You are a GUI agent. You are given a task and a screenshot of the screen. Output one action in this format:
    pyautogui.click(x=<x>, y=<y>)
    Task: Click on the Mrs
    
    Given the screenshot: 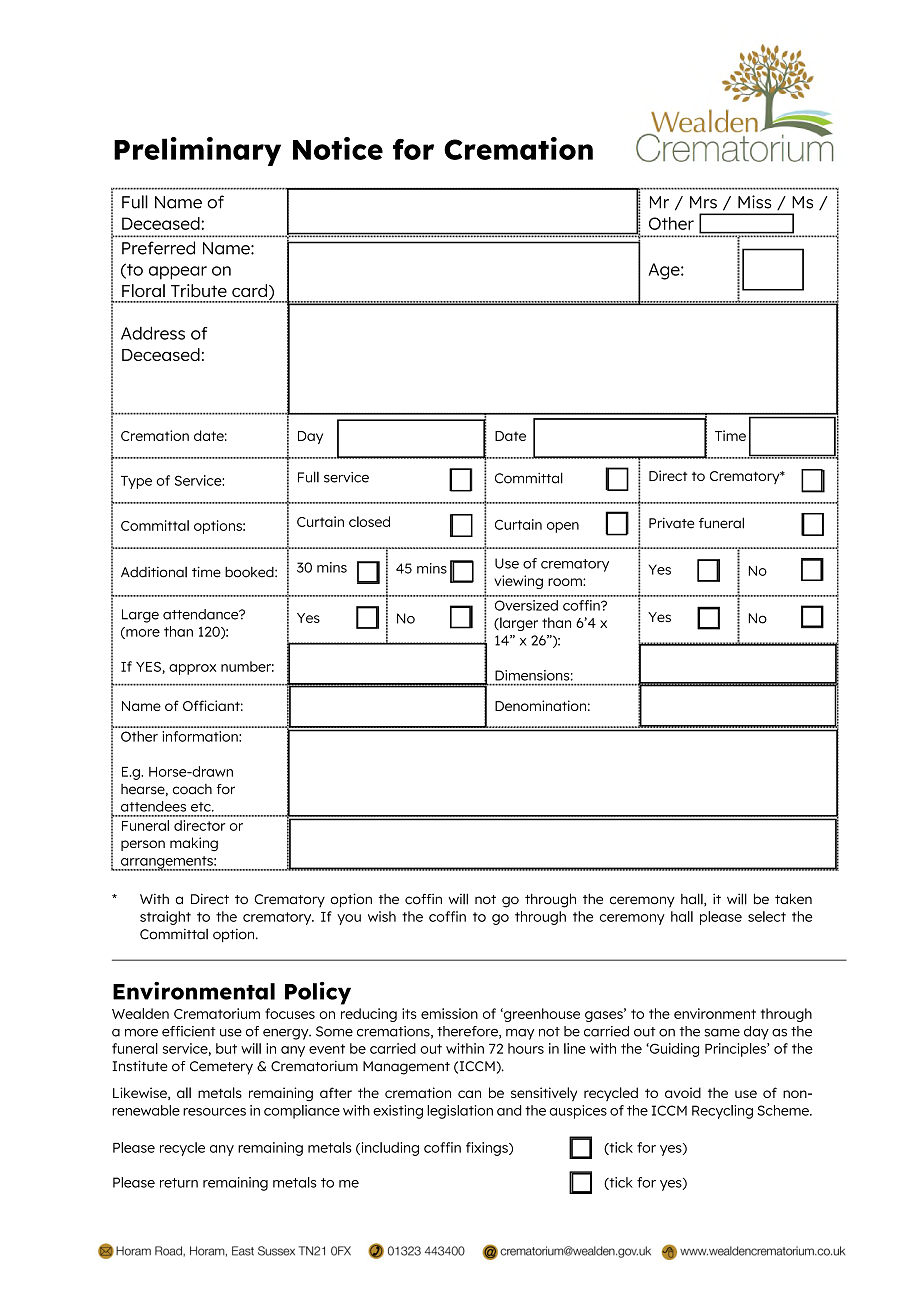 What is the action you would take?
    pyautogui.click(x=703, y=202)
